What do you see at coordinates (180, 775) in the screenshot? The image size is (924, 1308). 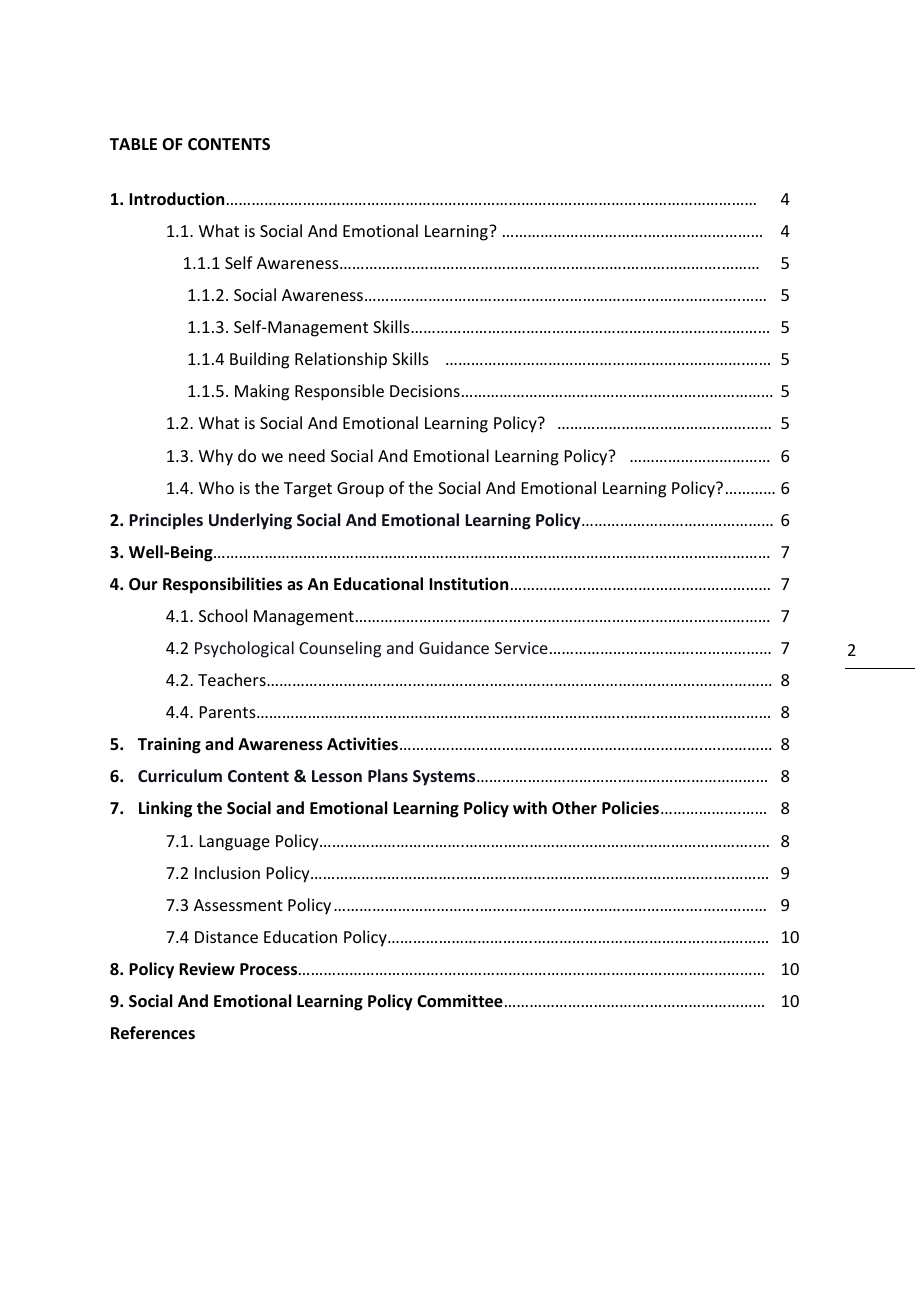 I see `Curriculum` at bounding box center [180, 775].
